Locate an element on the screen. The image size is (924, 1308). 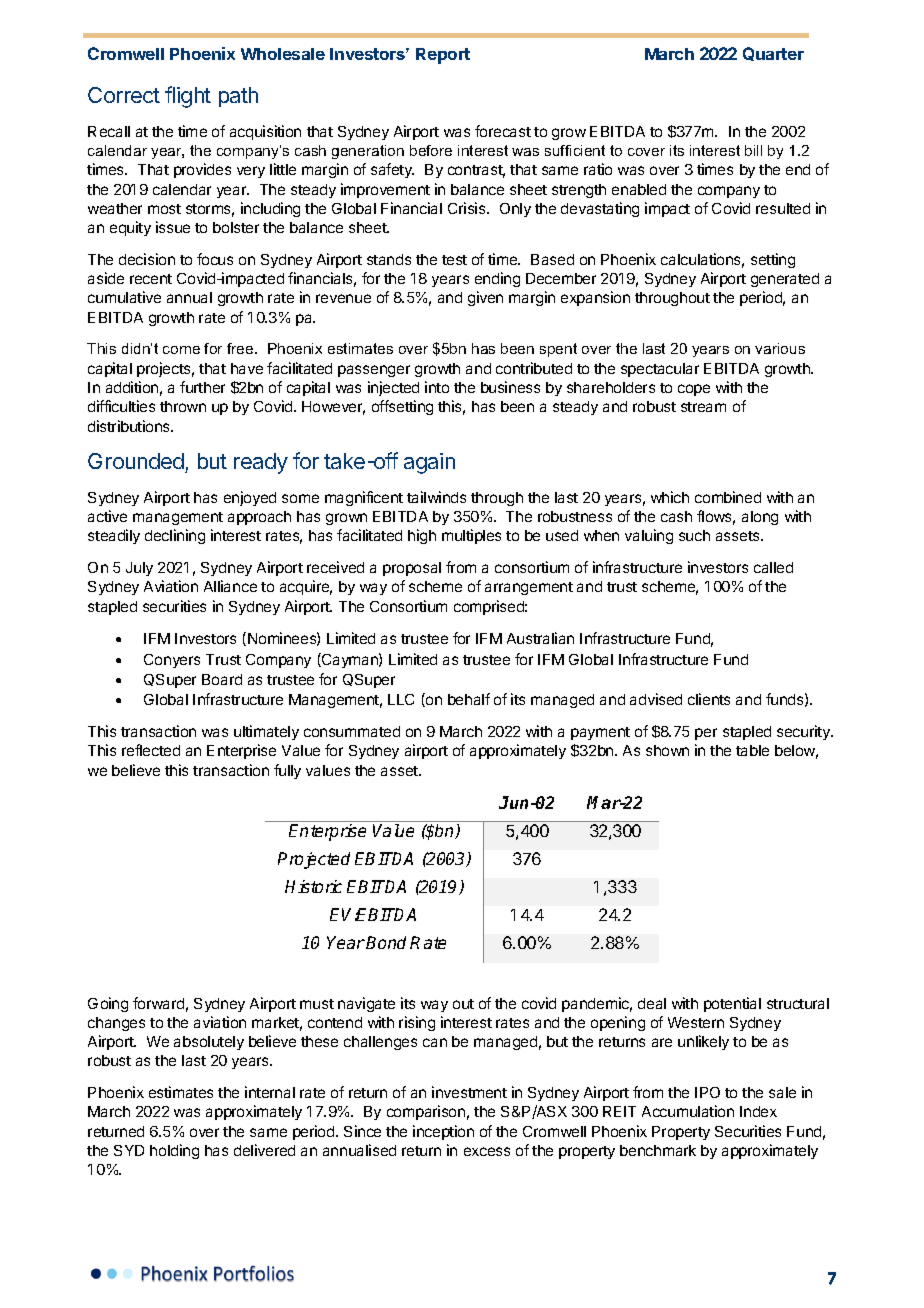
Report is located at coordinates (443, 56).
